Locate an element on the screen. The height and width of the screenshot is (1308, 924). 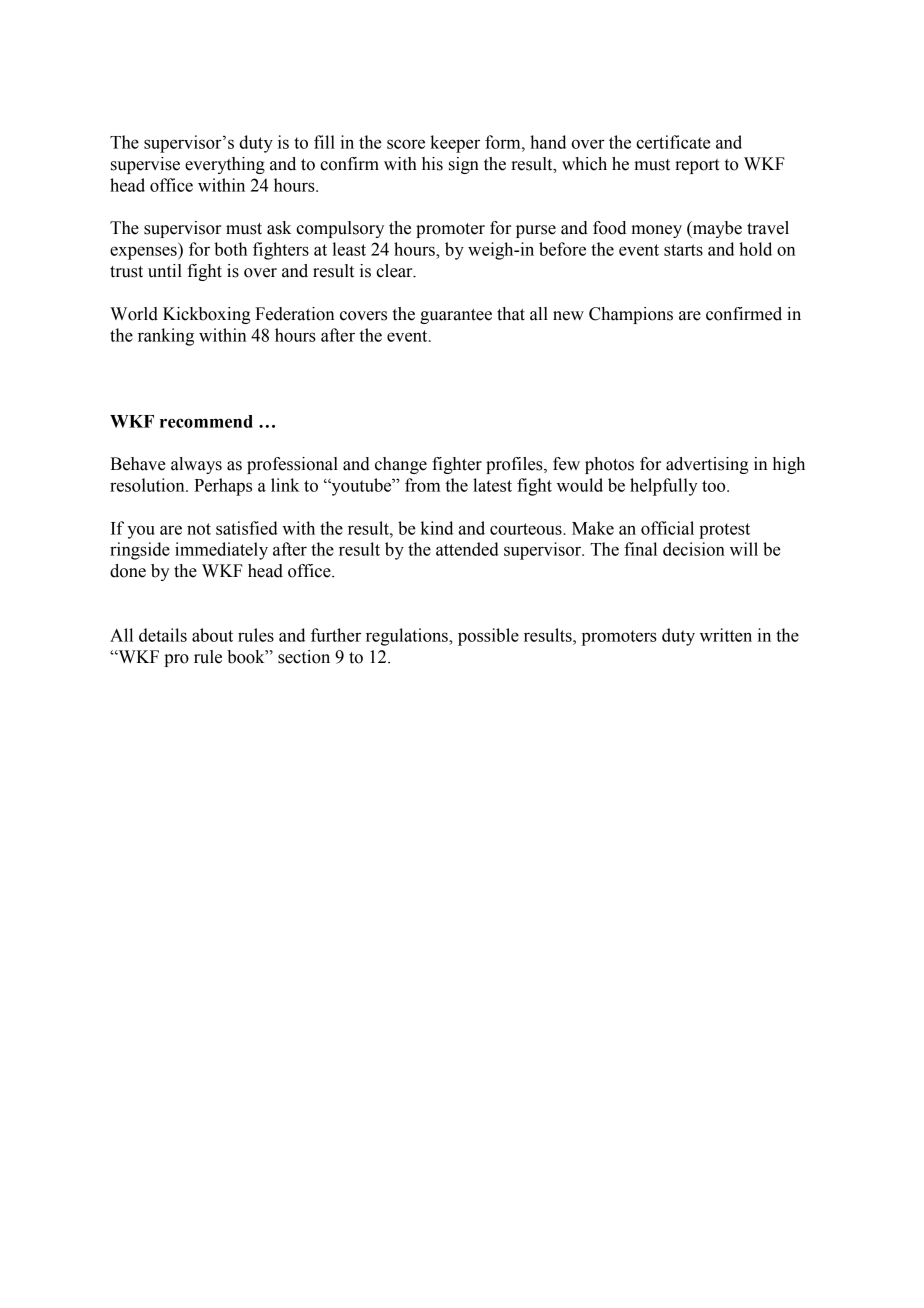
Champions is located at coordinates (631, 315).
